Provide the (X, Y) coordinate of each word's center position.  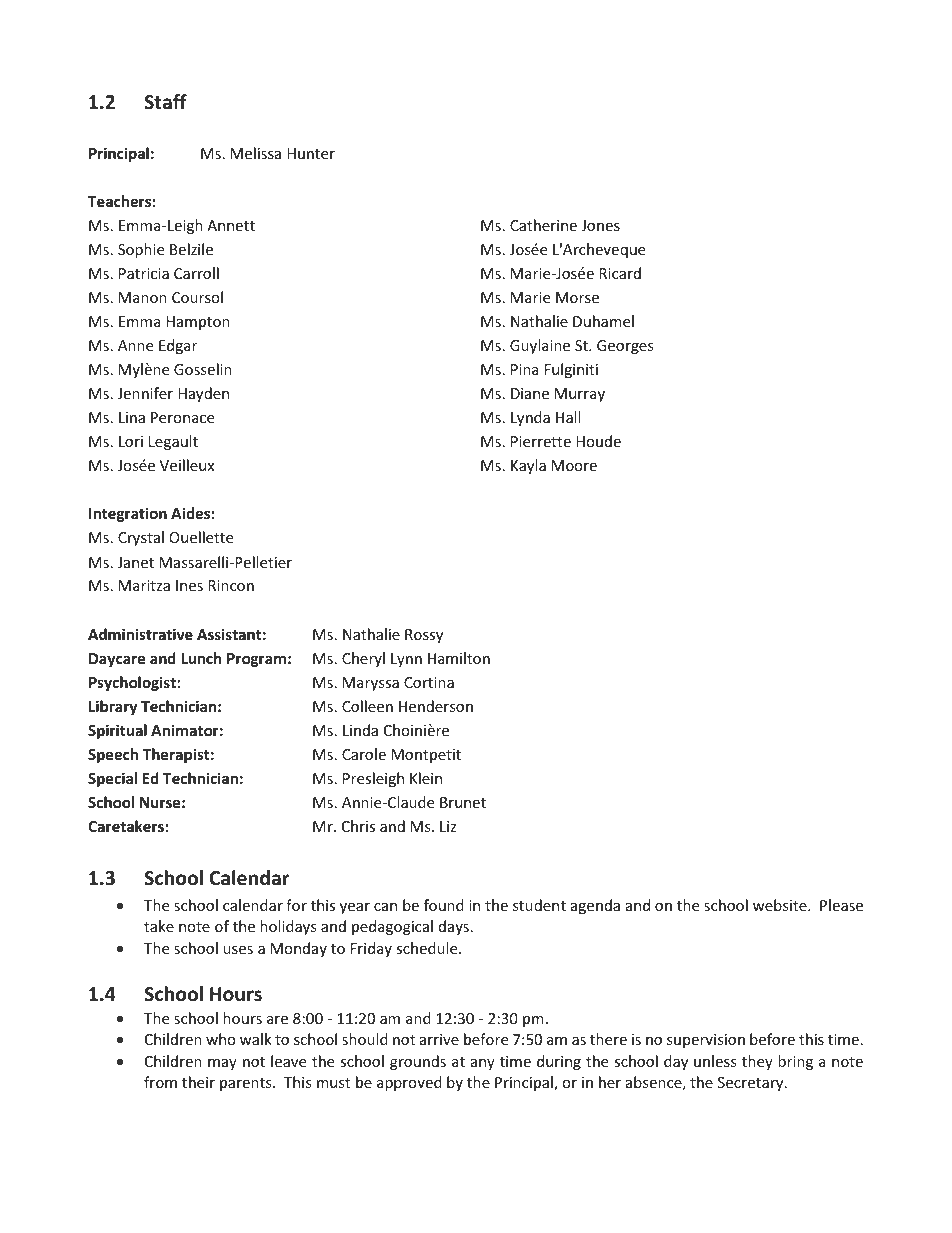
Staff (165, 102)
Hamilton (459, 658)
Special (112, 779)
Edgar (178, 346)
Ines (189, 585)
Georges (625, 347)
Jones (600, 225)
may (222, 1064)
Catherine (543, 225)
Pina (525, 369)
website (781, 905)
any (483, 1064)
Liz (448, 826)
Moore (574, 465)
